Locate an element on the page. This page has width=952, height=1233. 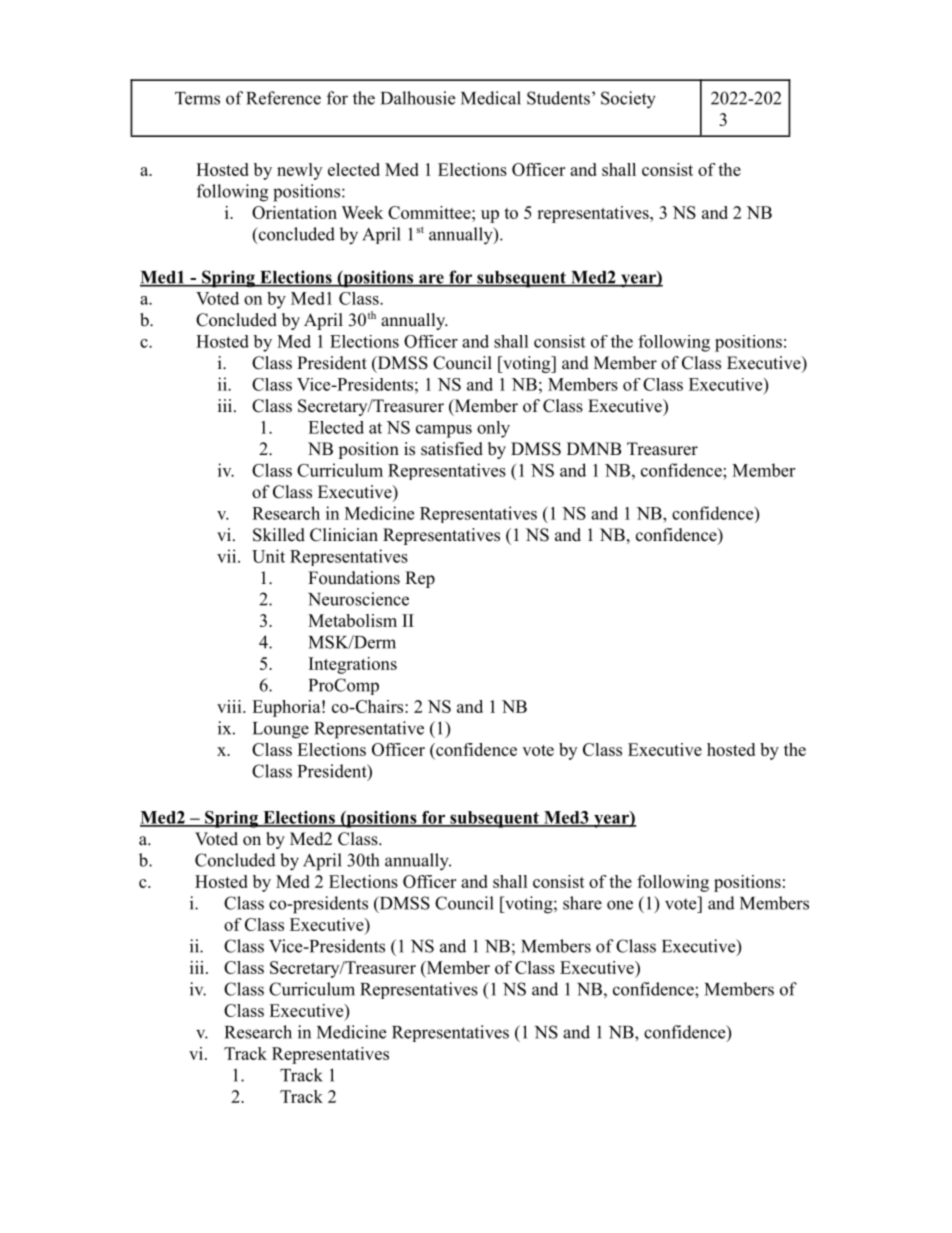
satisfied is located at coordinates (452, 449).
